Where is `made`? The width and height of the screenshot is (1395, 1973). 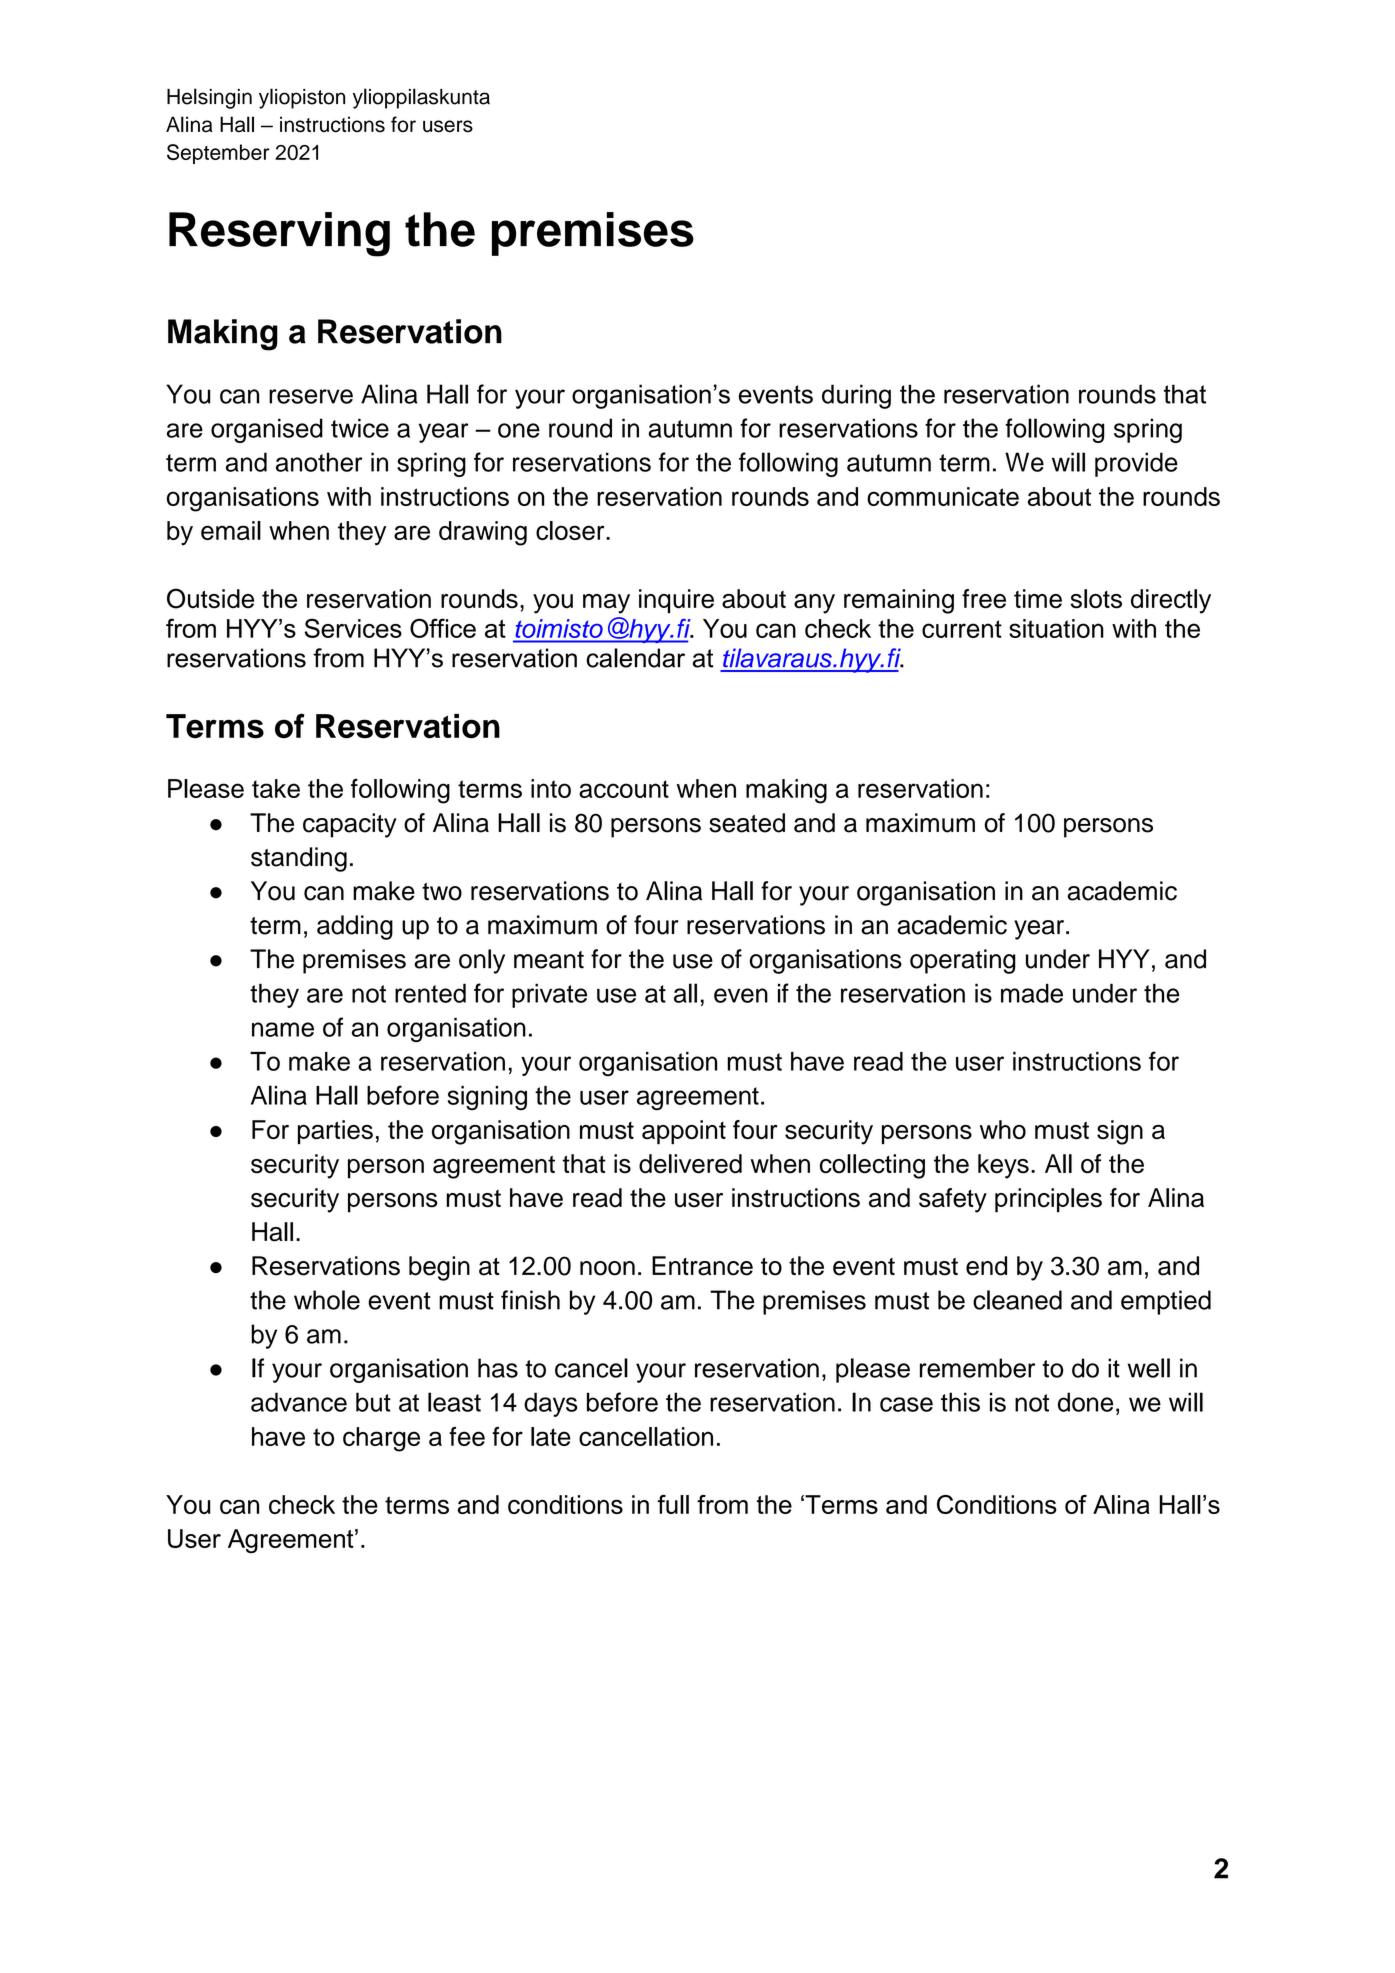 made is located at coordinates (1032, 993).
